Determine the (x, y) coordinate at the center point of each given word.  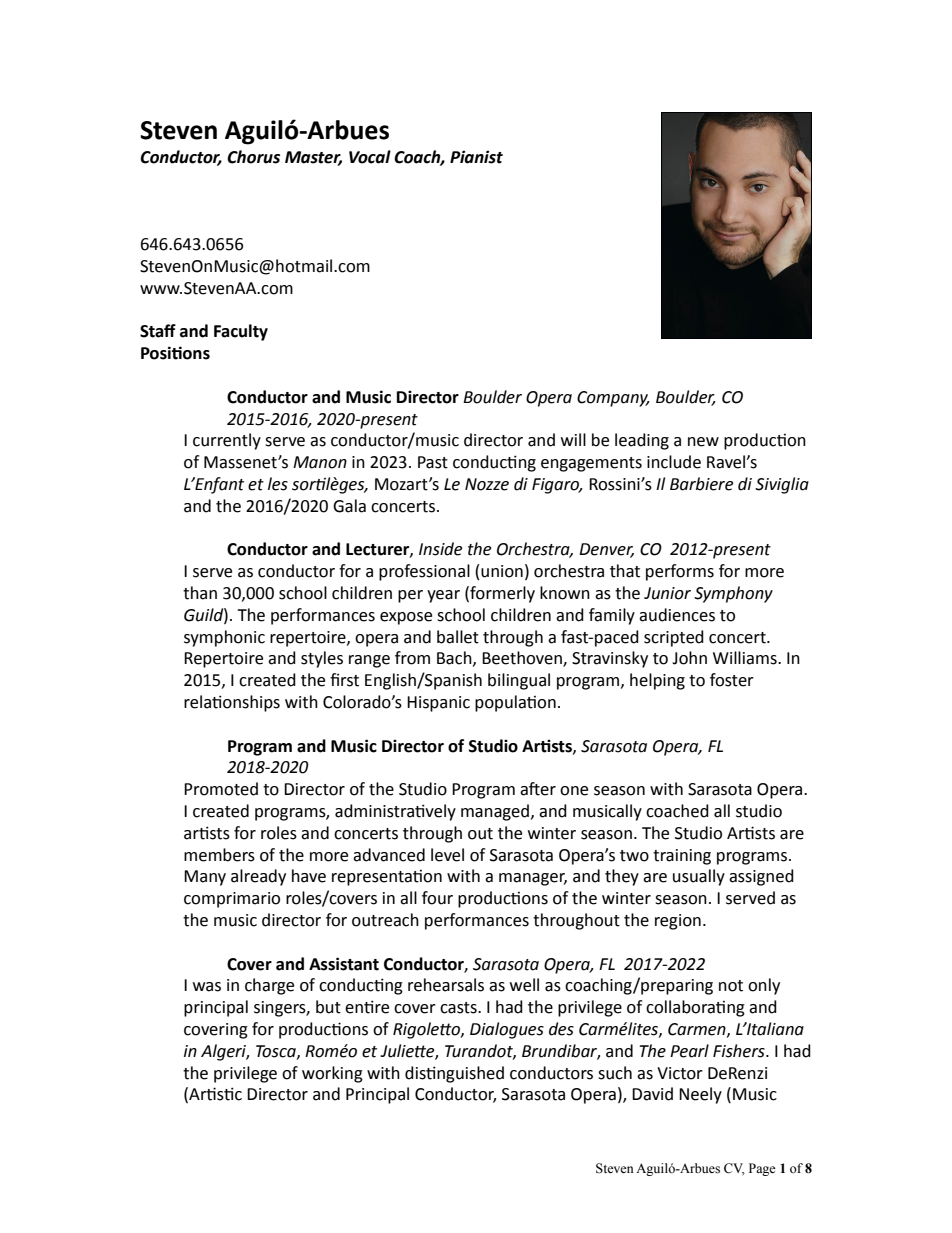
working (332, 1074)
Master (313, 158)
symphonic (224, 638)
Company (613, 399)
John (689, 658)
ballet (458, 637)
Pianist (476, 157)
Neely (700, 1095)
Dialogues (507, 1030)
